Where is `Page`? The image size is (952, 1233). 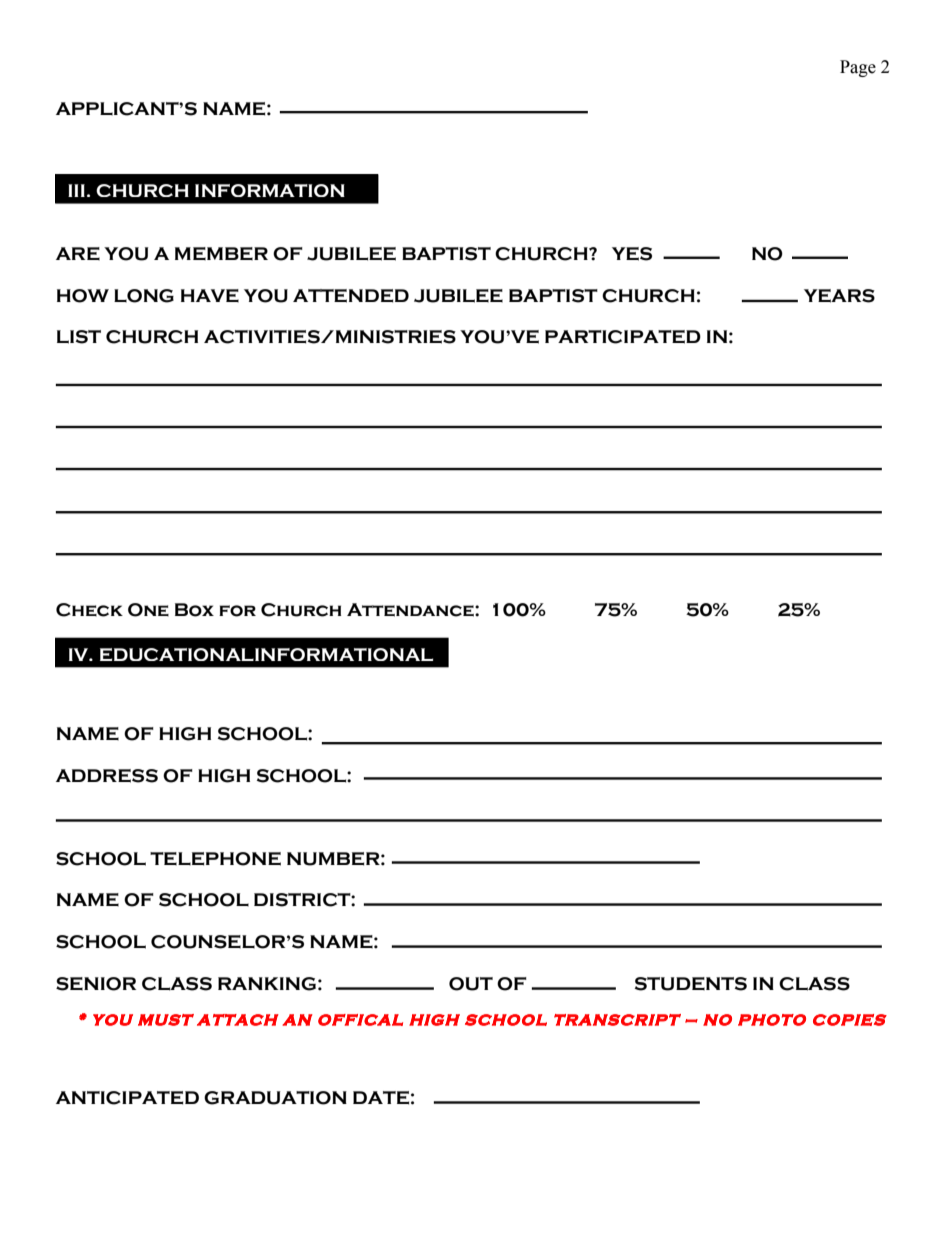 Page is located at coordinates (858, 68).
